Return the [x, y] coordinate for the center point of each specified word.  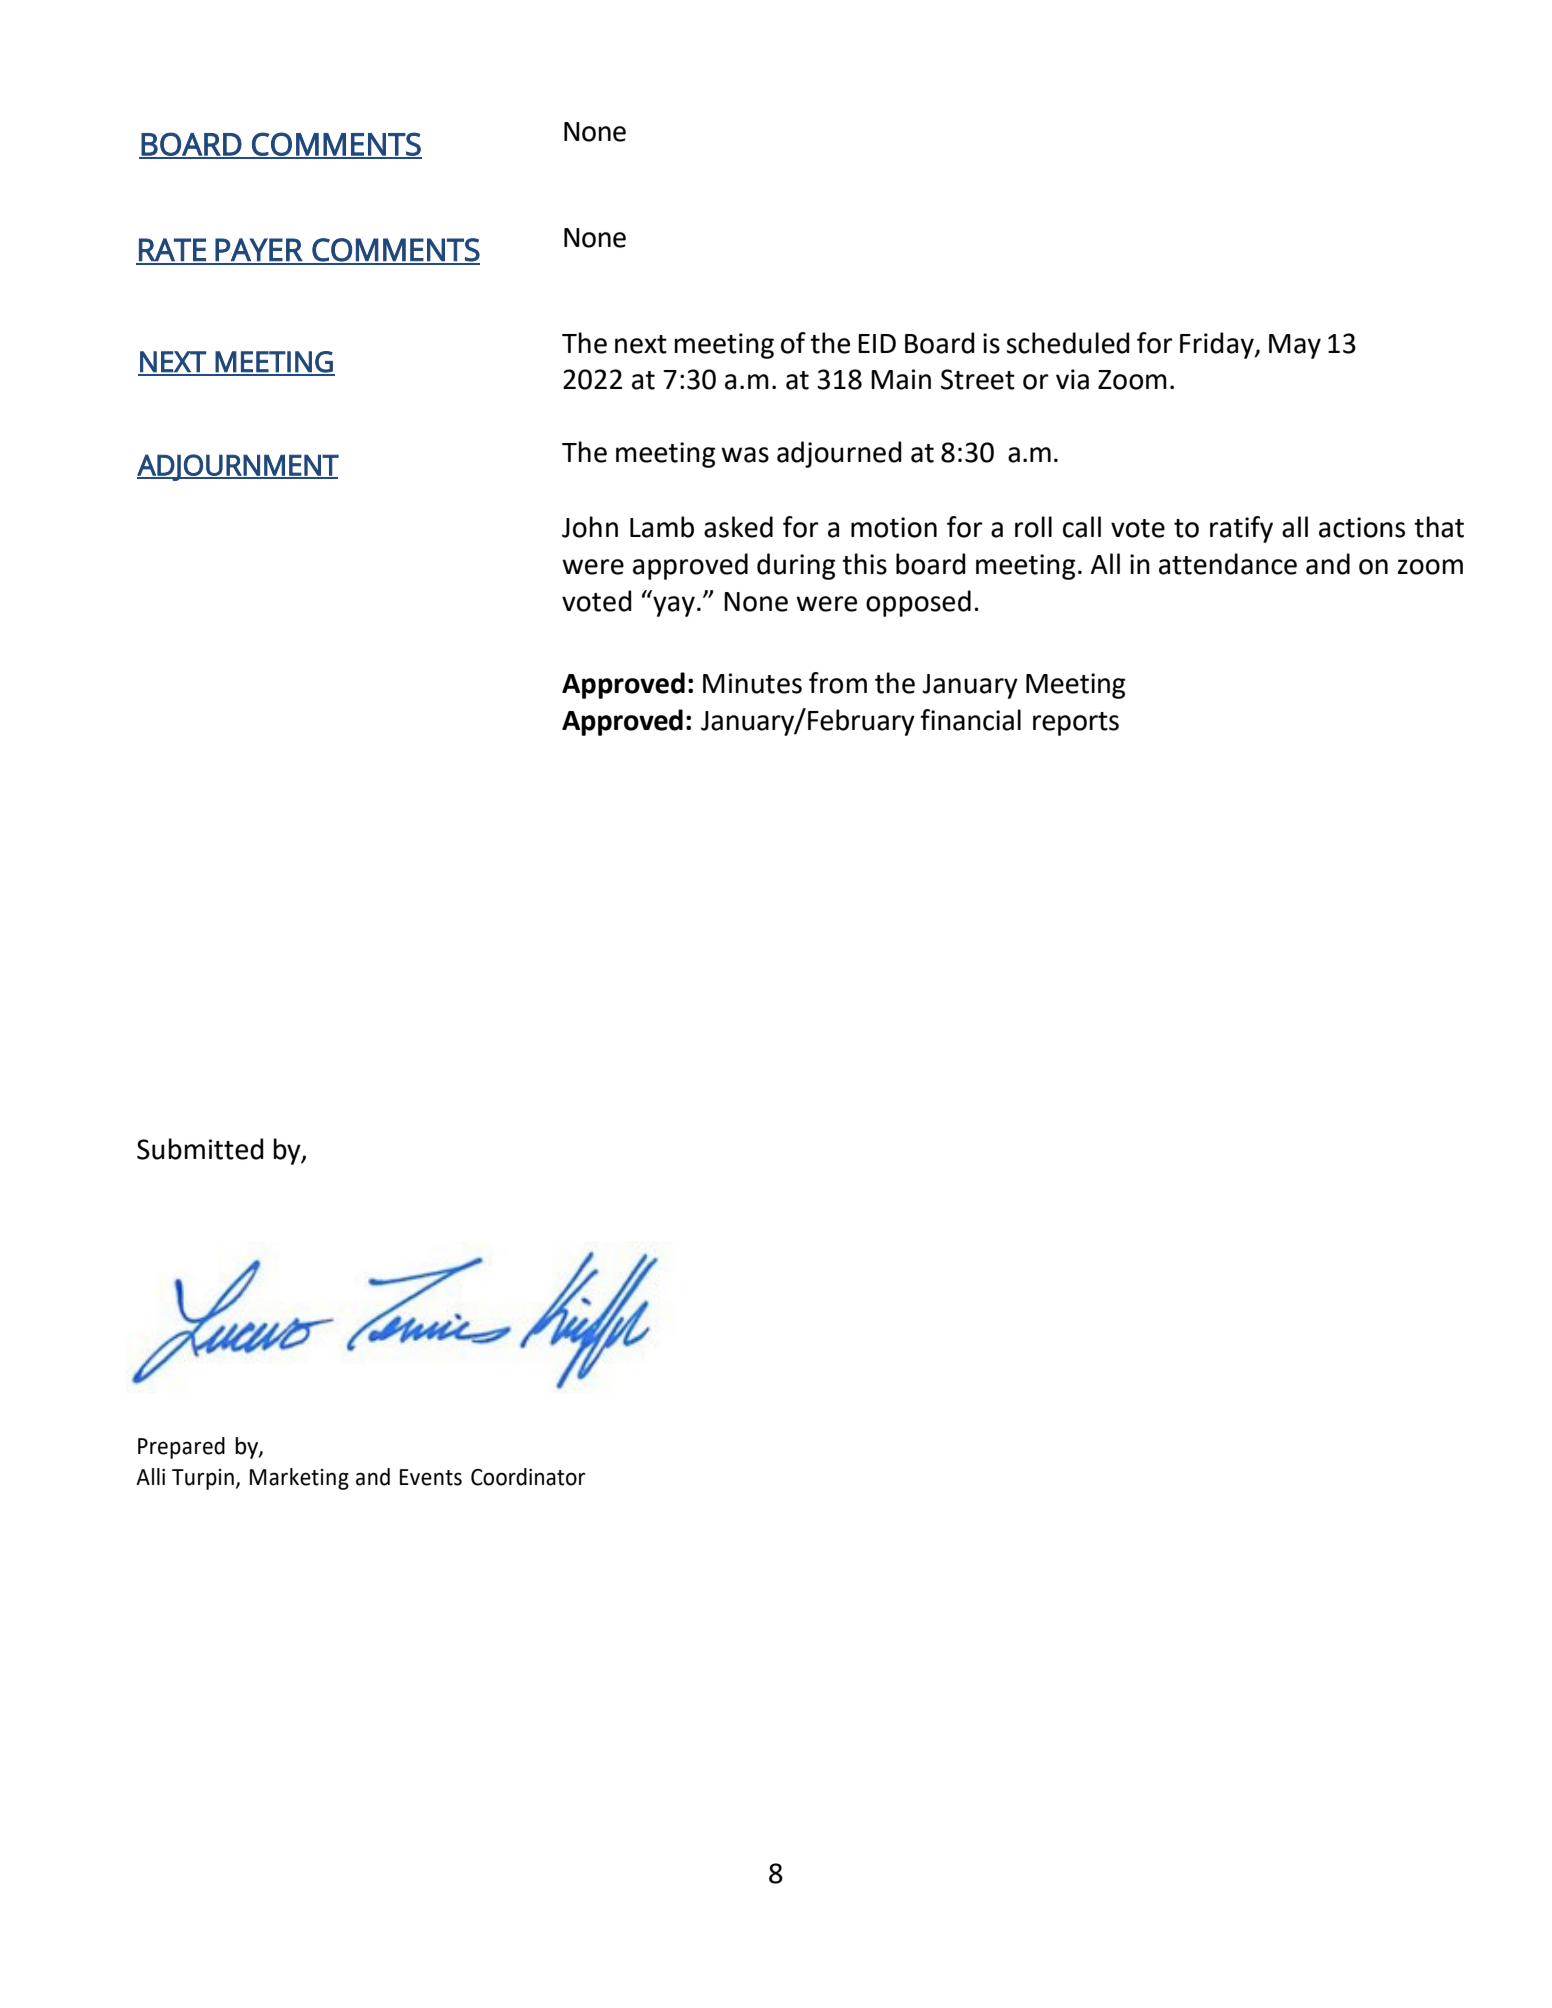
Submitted [200, 1149]
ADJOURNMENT [238, 467]
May [1295, 346]
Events [431, 1477]
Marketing [299, 1479]
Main [901, 379]
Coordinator [528, 1477]
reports [1076, 724]
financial [970, 720]
